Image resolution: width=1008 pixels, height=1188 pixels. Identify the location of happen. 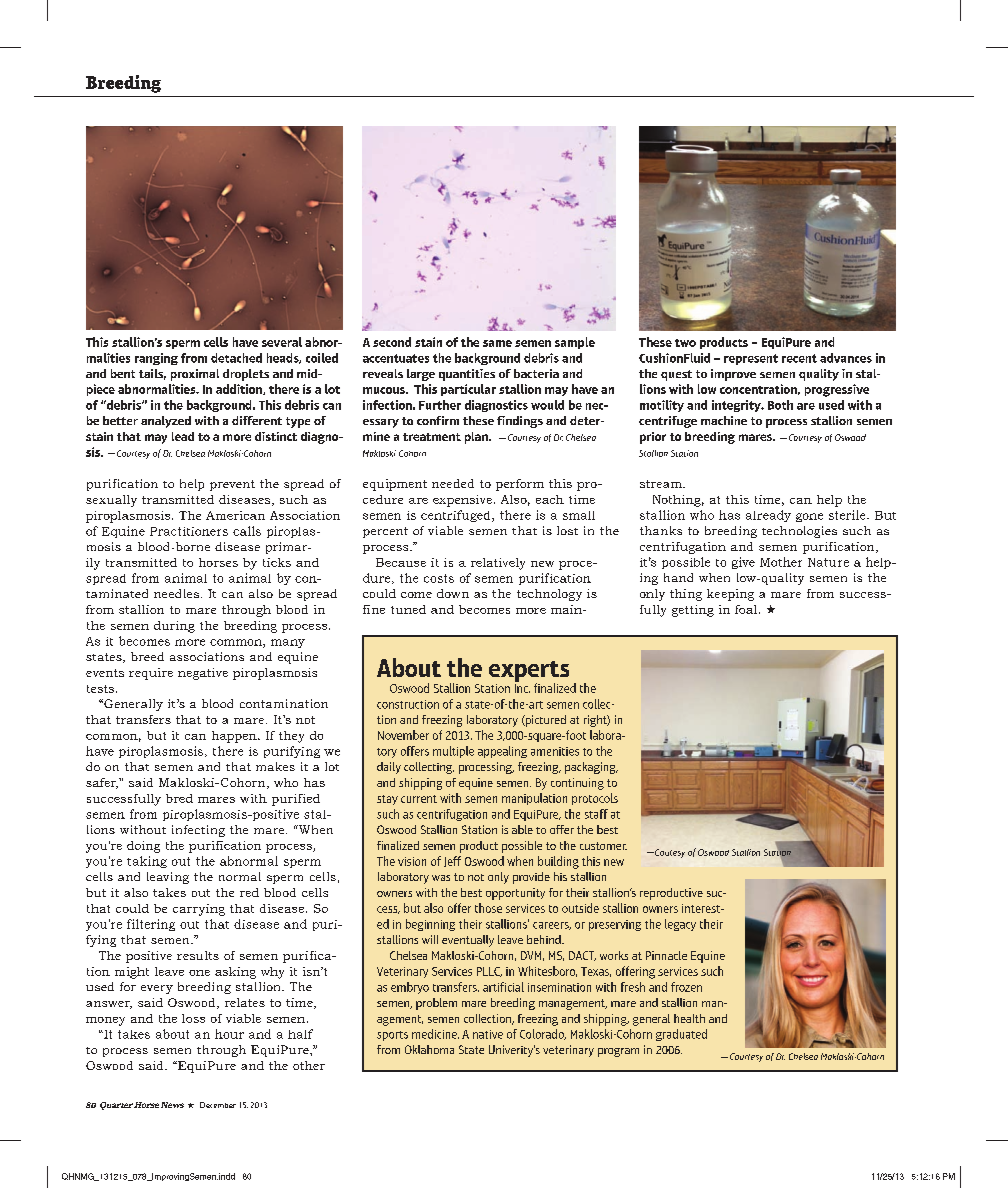
(235, 737).
